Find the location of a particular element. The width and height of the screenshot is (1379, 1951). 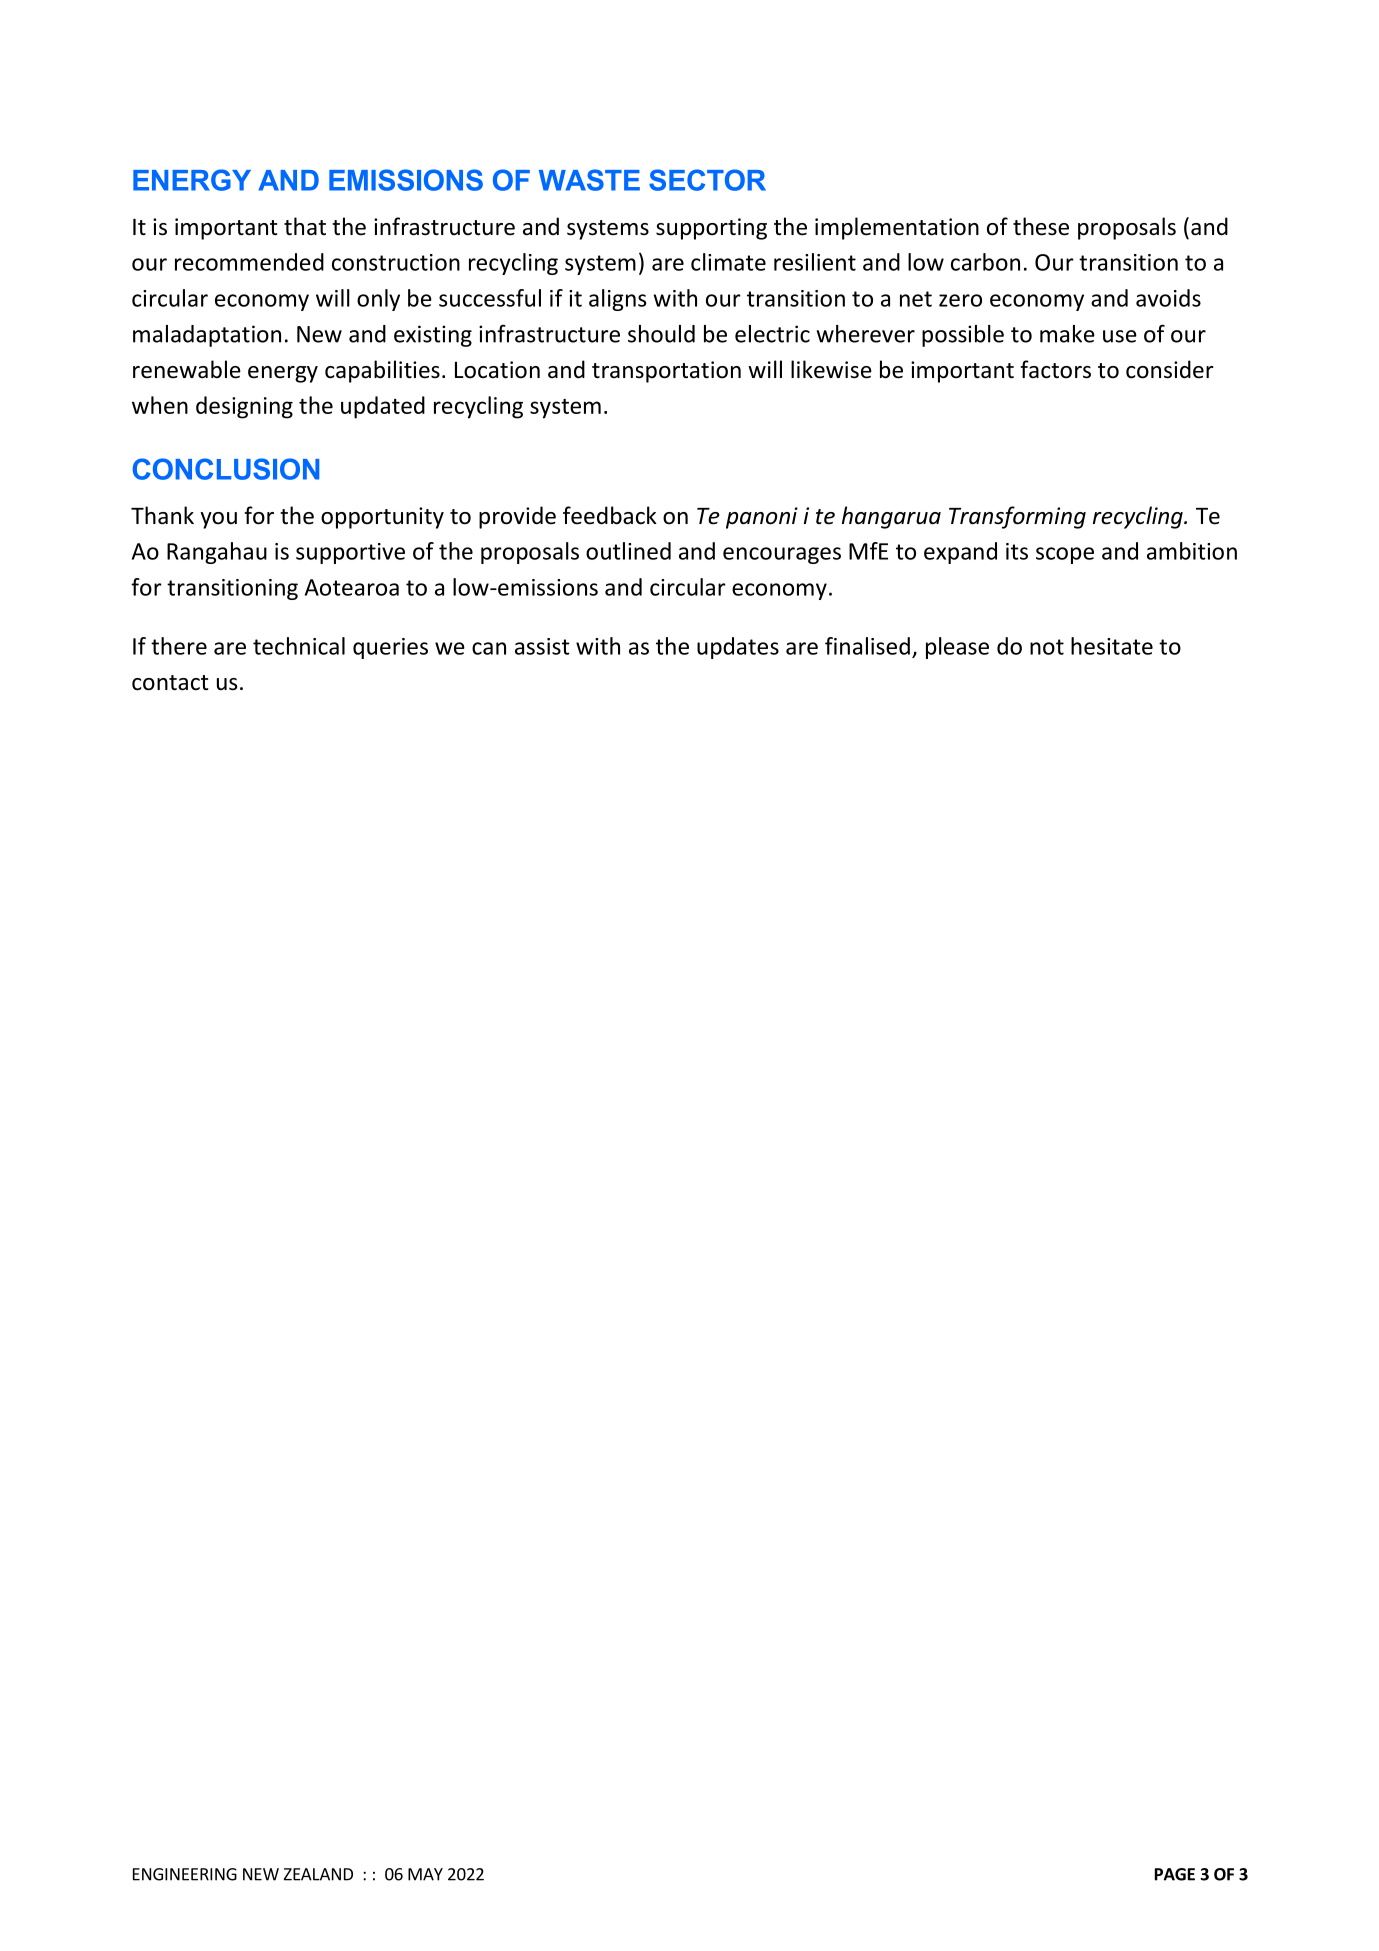

updates is located at coordinates (738, 648).
